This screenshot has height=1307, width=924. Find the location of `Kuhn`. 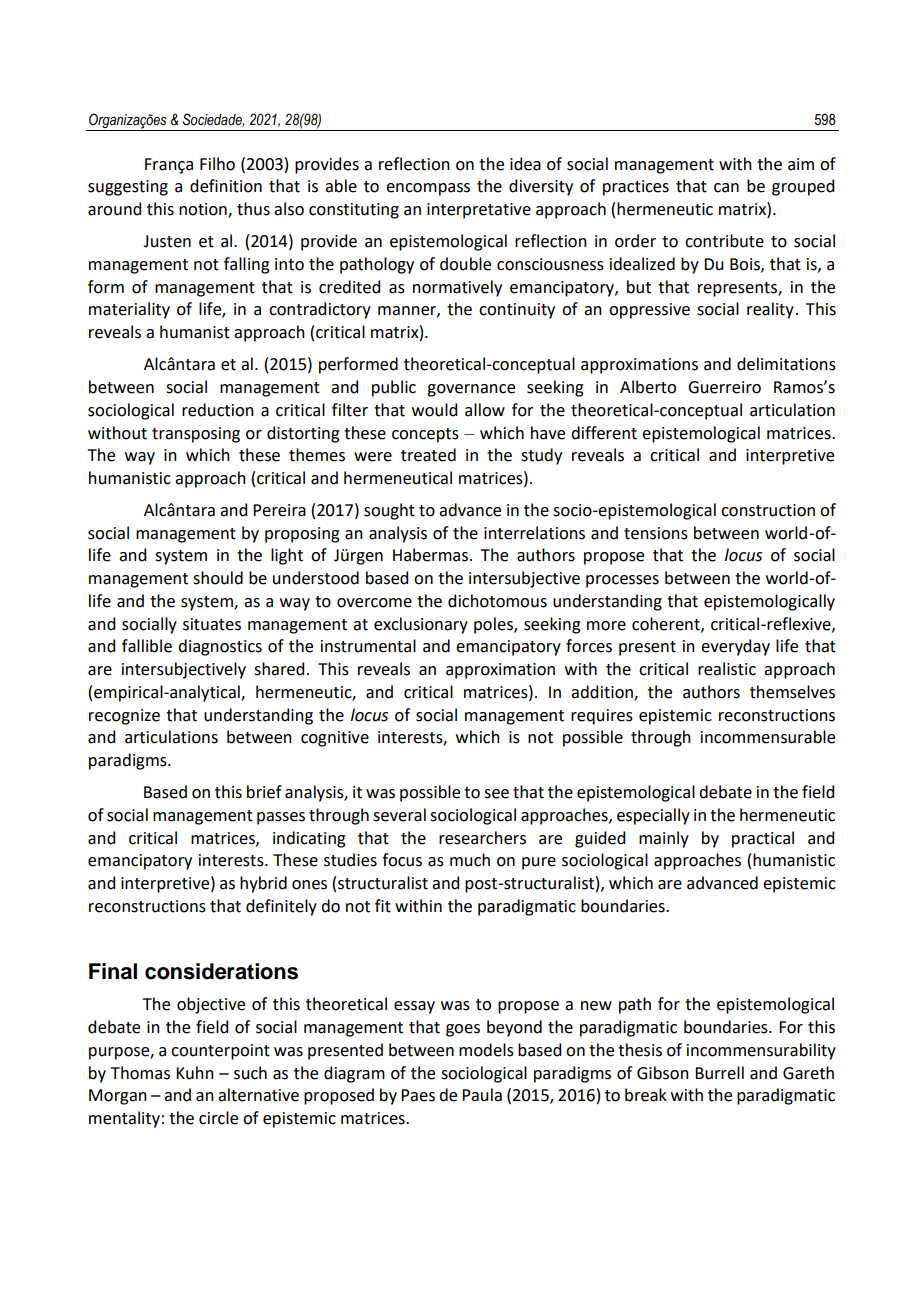

Kuhn is located at coordinates (195, 1073).
